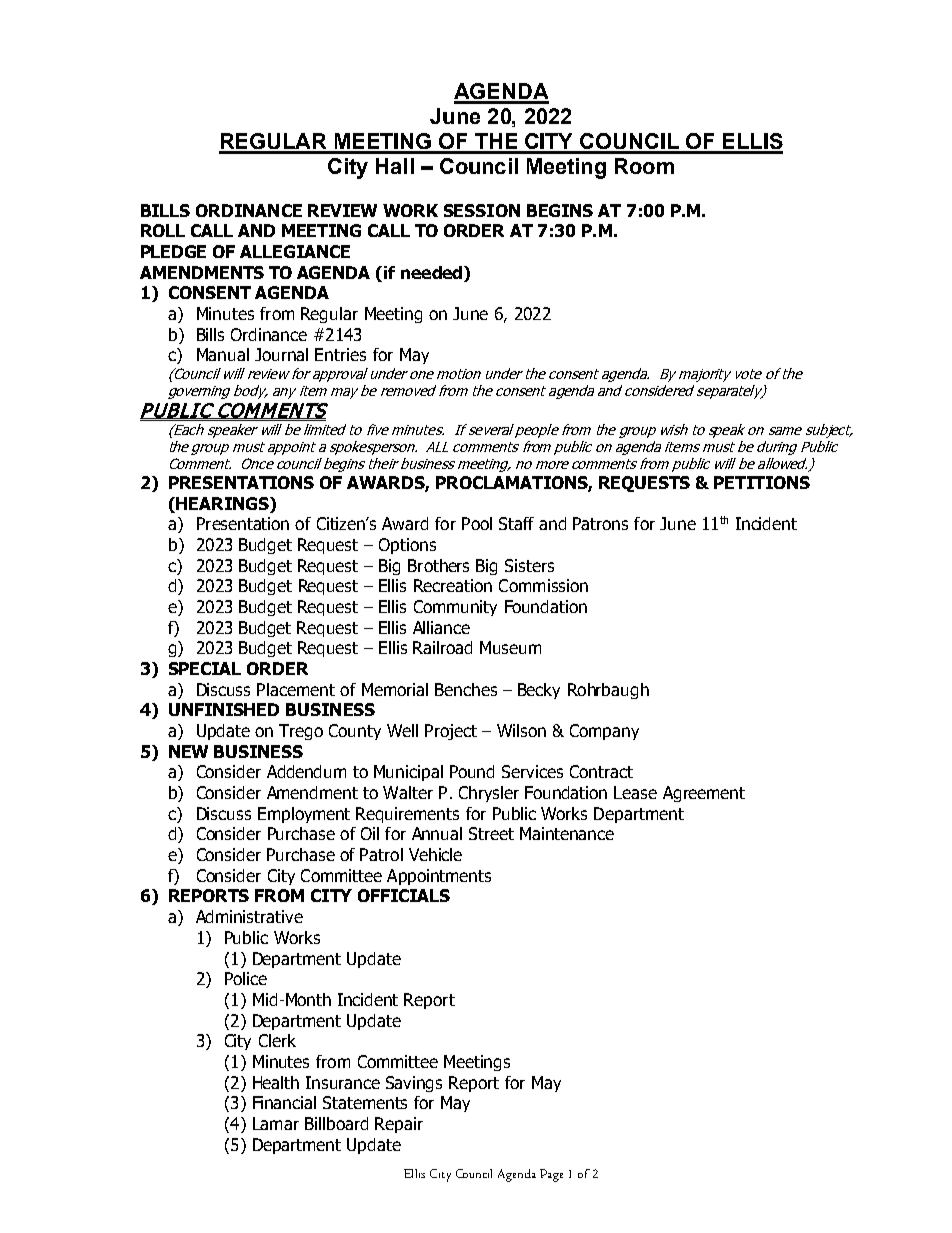 The height and width of the image is (1233, 952). Describe the element at coordinates (466, 689) in the image. I see `Benches` at that location.
